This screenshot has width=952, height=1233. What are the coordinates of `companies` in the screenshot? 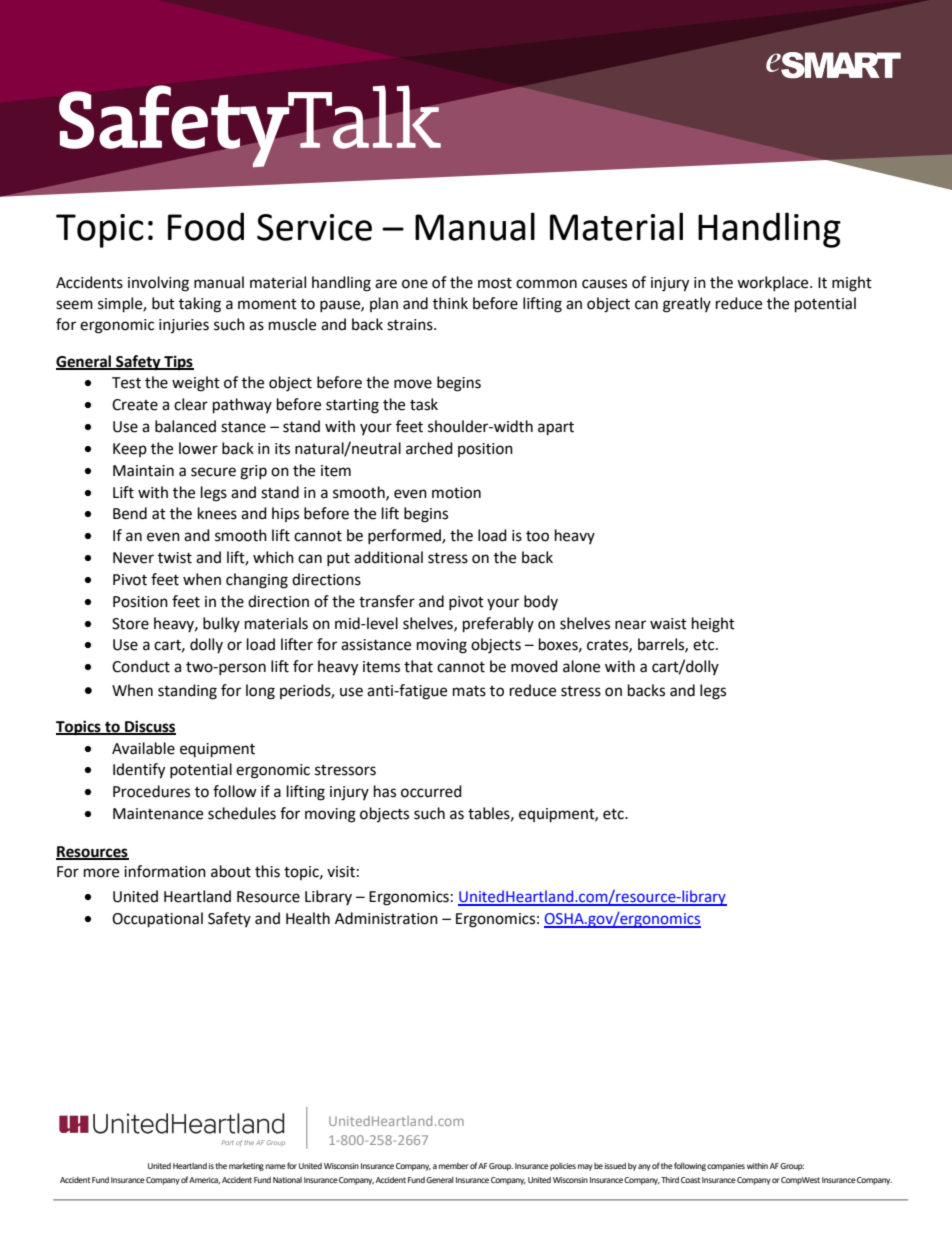 It's located at (726, 1167).
